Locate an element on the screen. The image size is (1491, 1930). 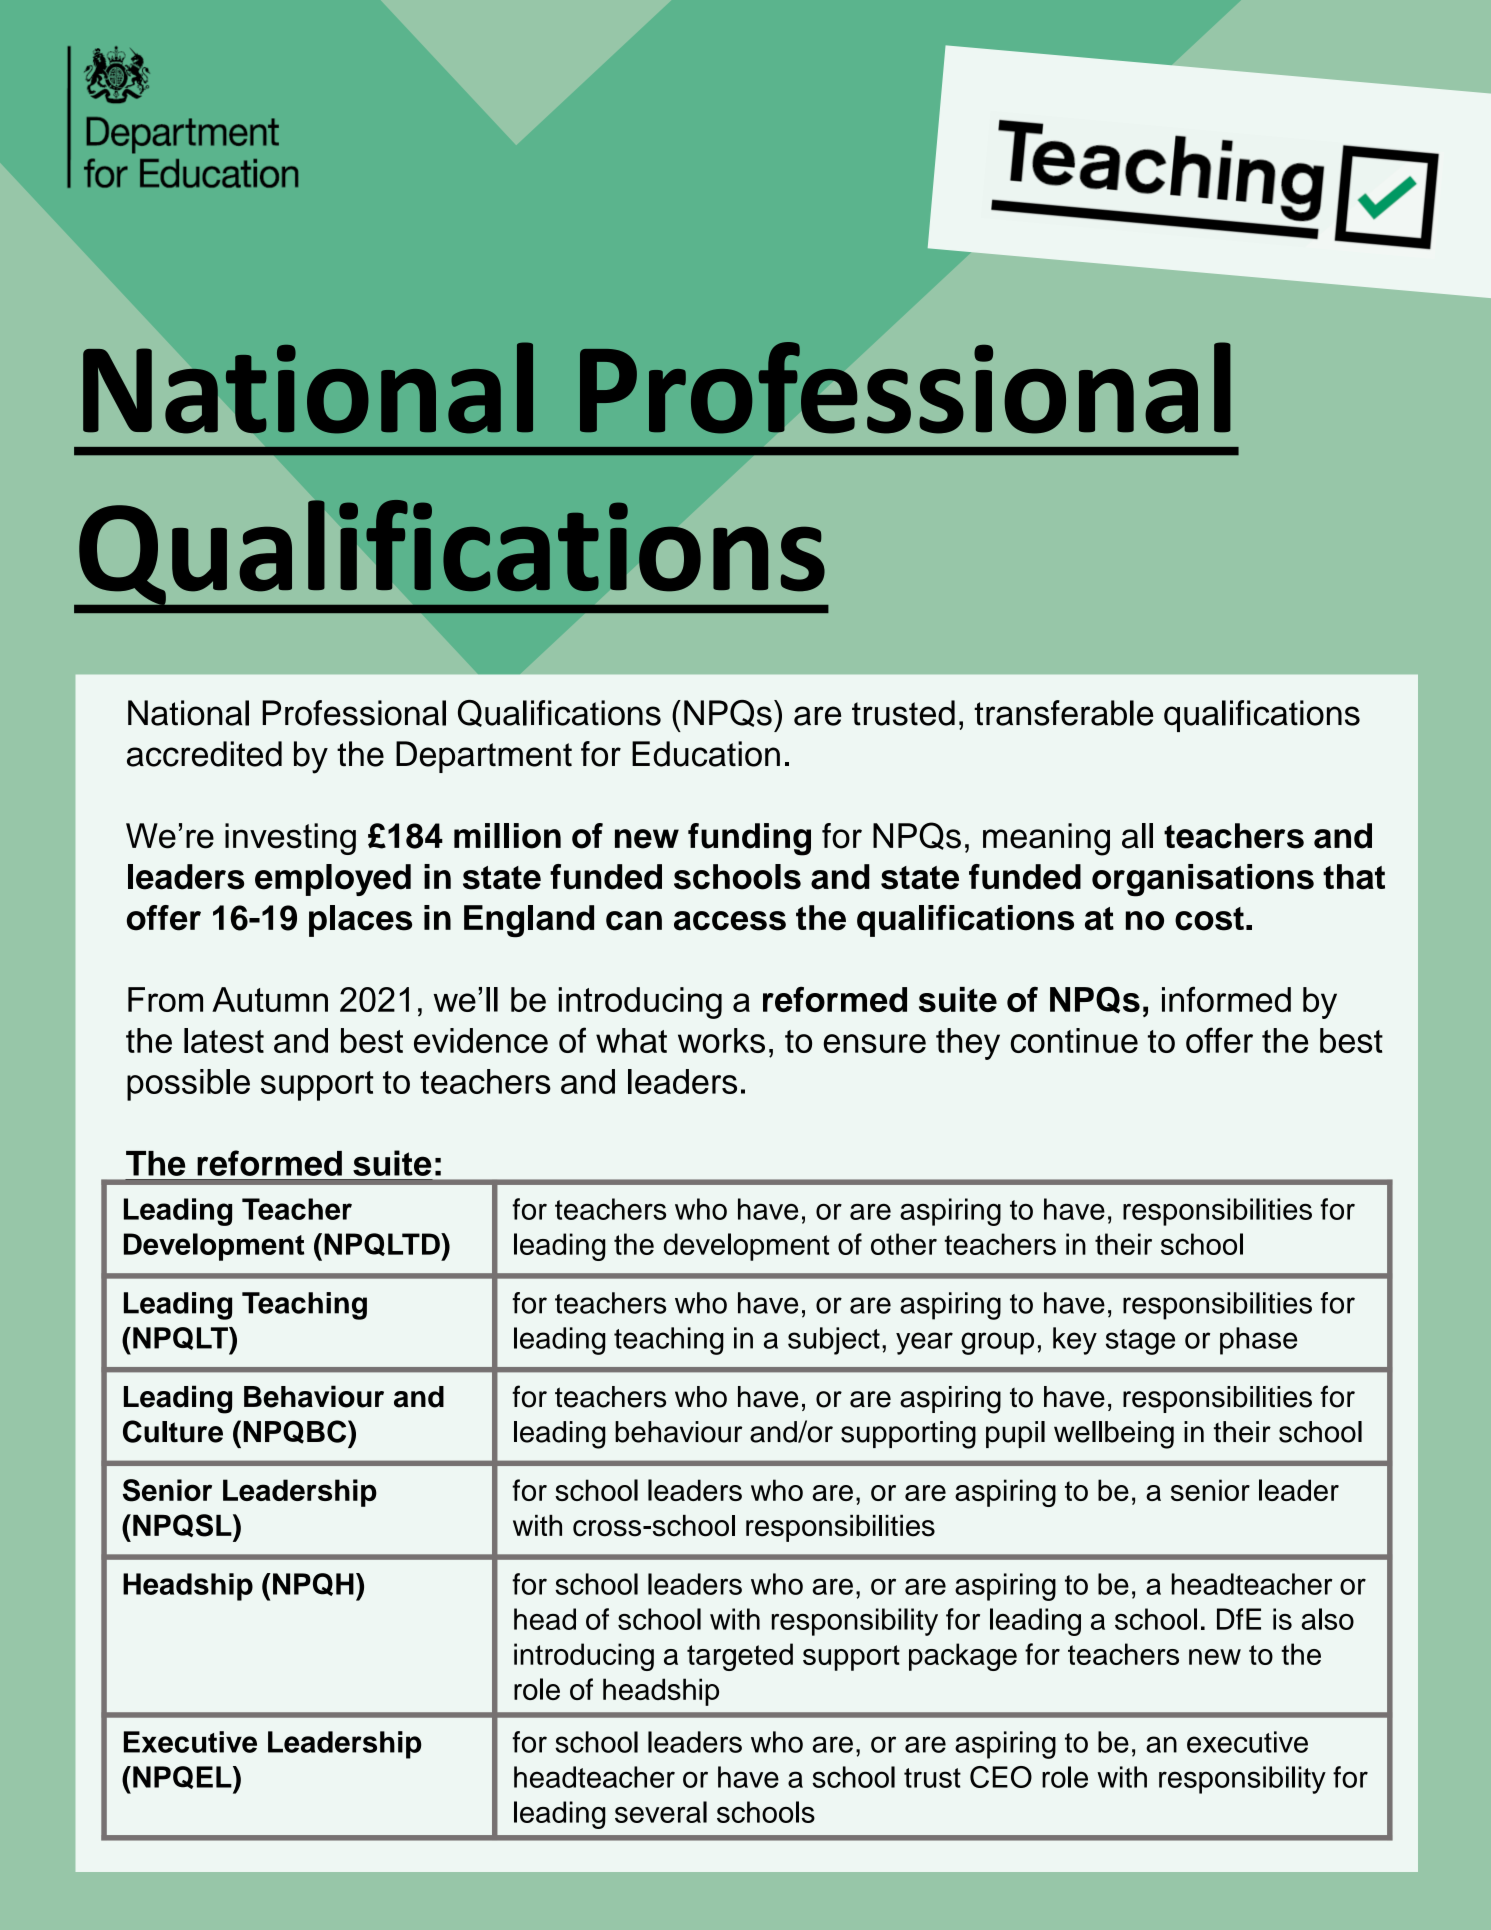
CEO is located at coordinates (1001, 1777).
